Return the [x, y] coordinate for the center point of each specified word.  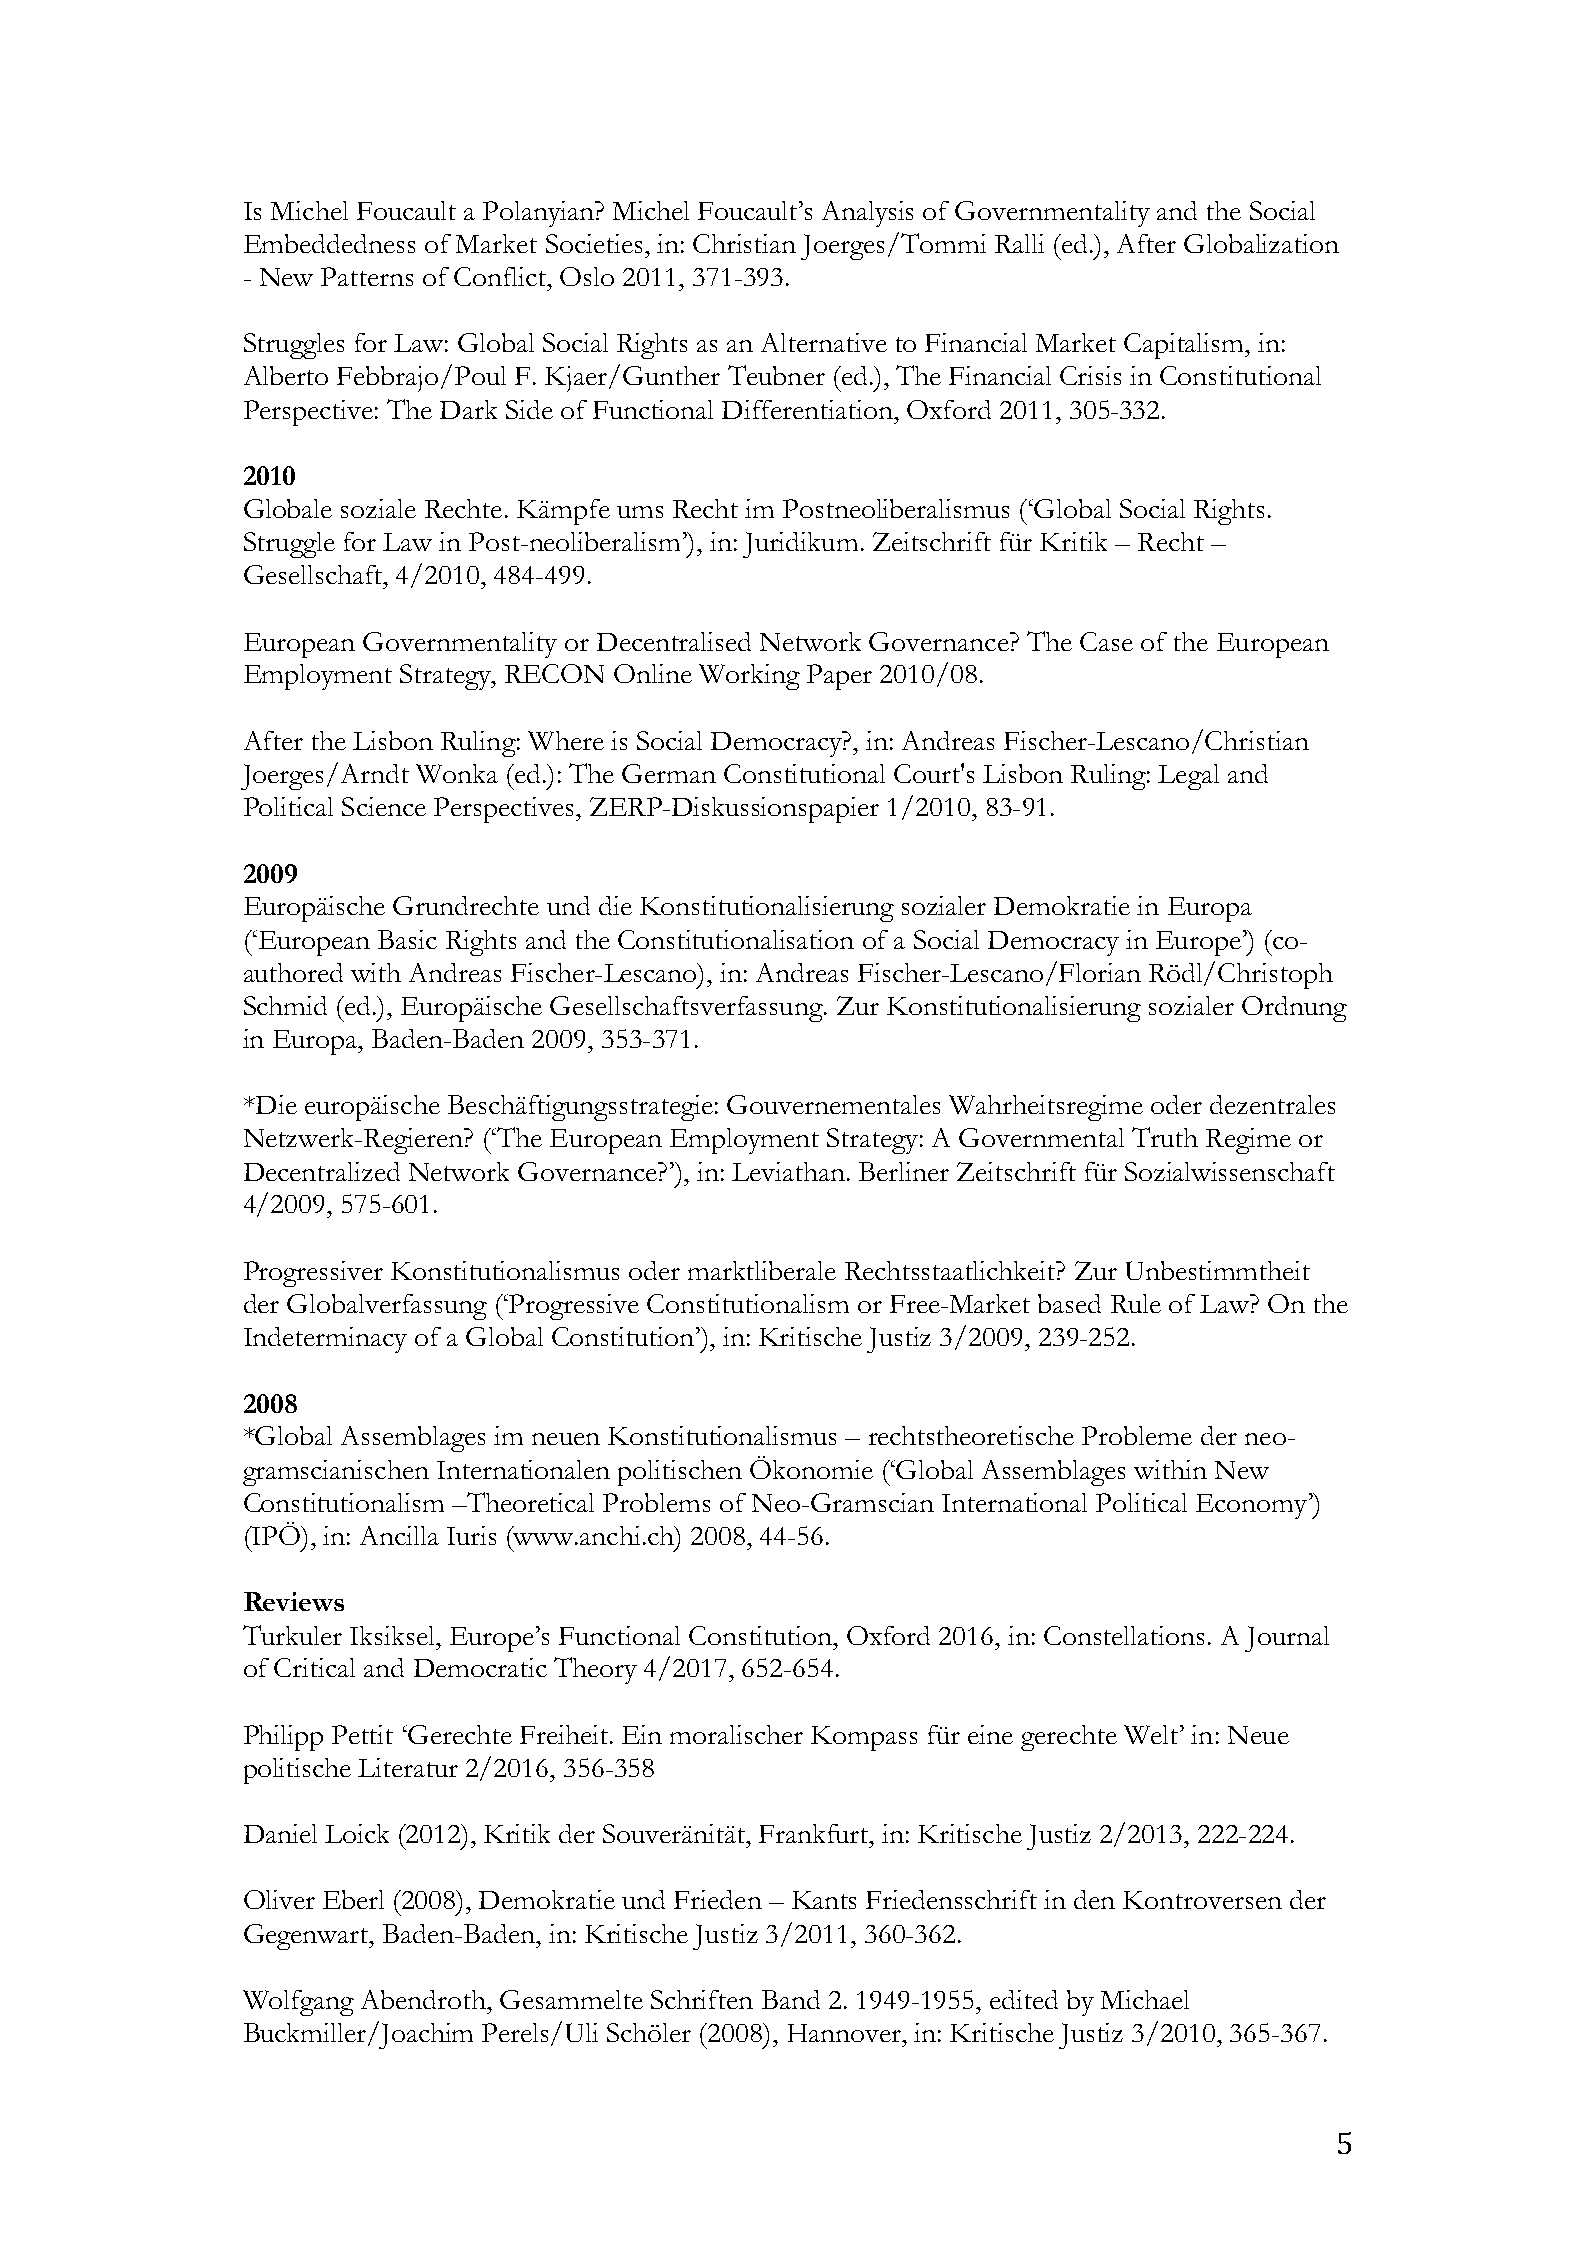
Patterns [367, 276]
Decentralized [322, 1171]
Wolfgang [298, 2003]
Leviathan [788, 1171]
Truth [1165, 1137]
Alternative [824, 342]
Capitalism [1185, 346]
